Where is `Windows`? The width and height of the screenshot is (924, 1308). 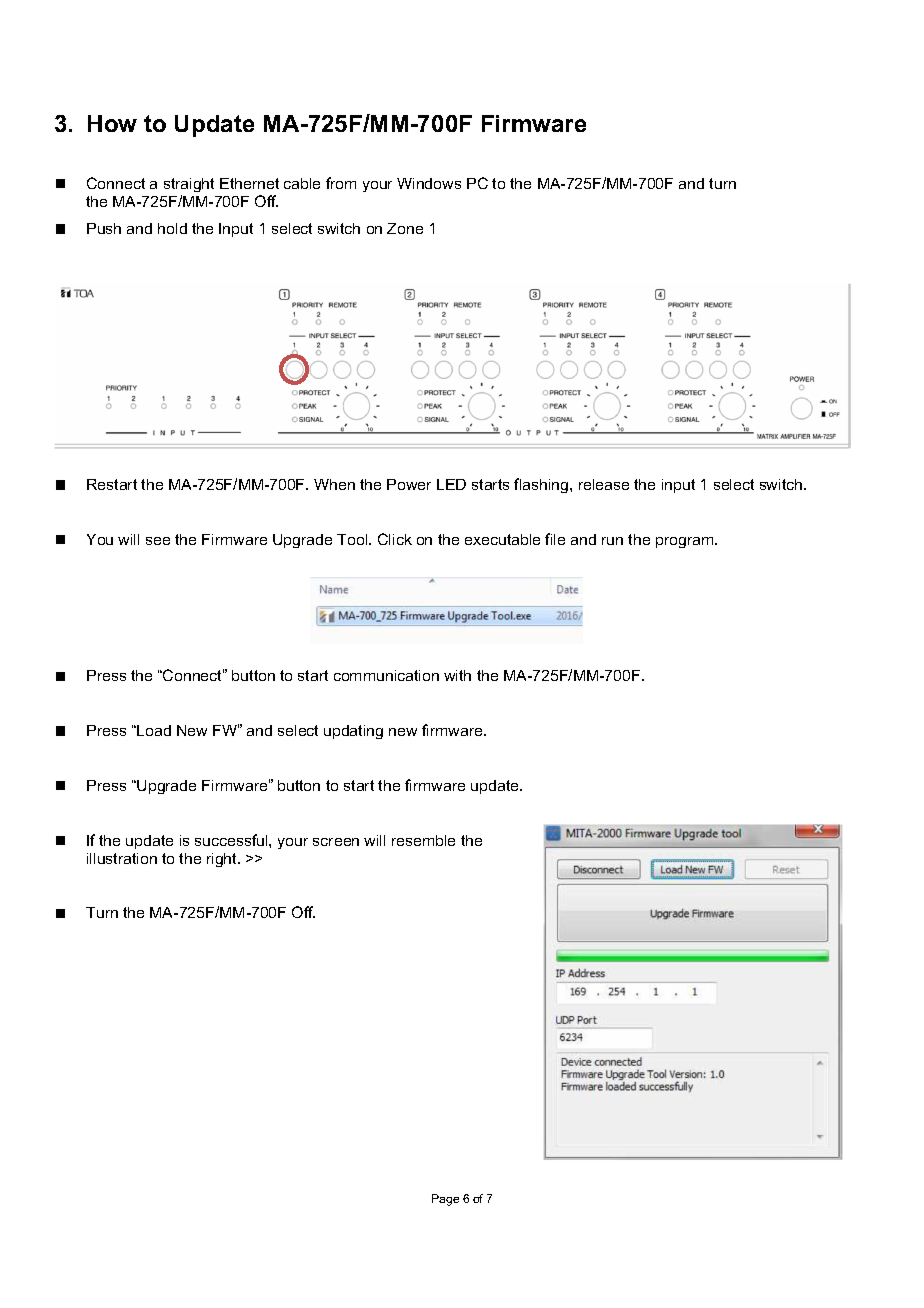
Windows is located at coordinates (429, 183).
